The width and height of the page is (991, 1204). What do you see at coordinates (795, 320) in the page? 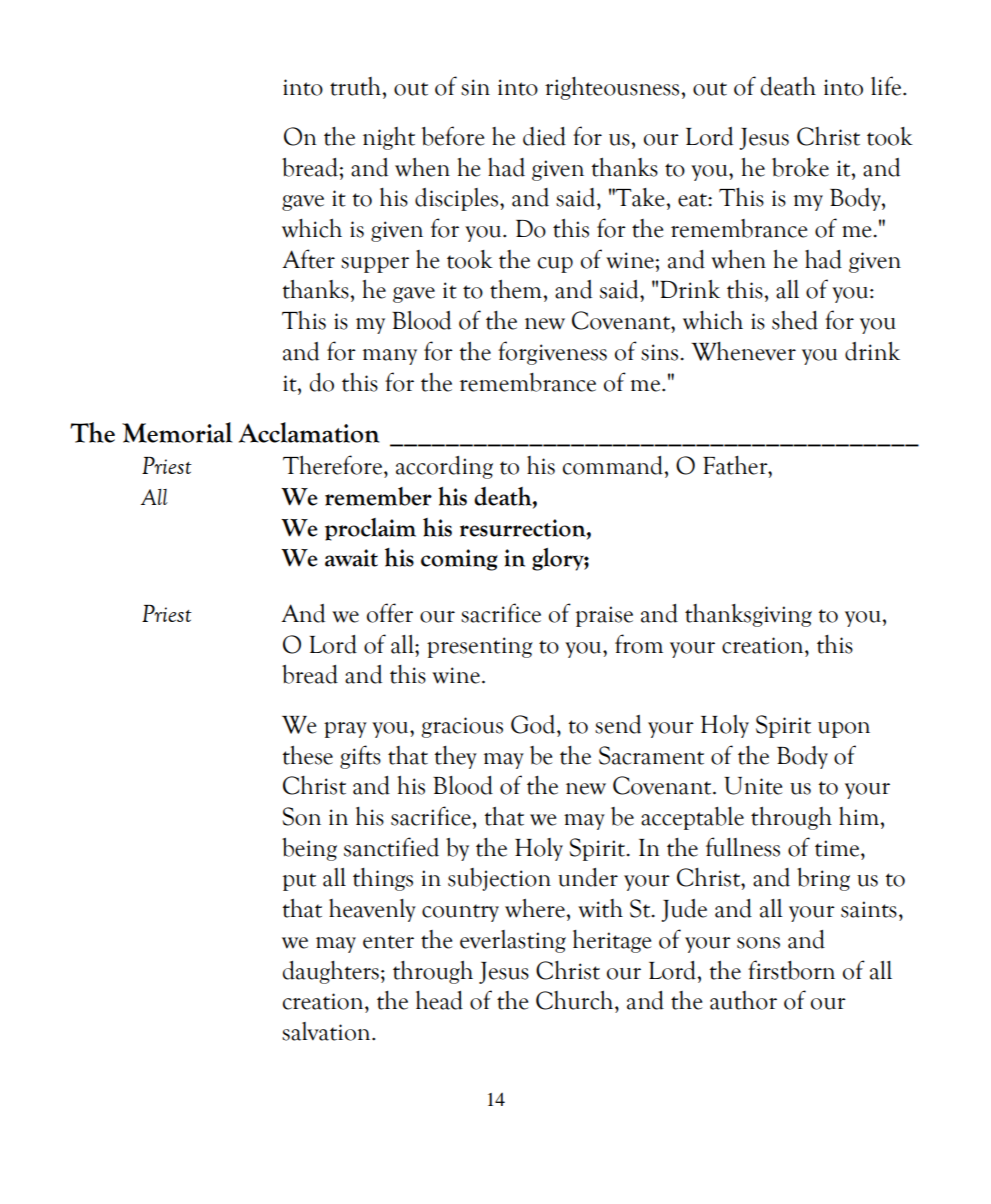
I see `shed` at bounding box center [795, 320].
